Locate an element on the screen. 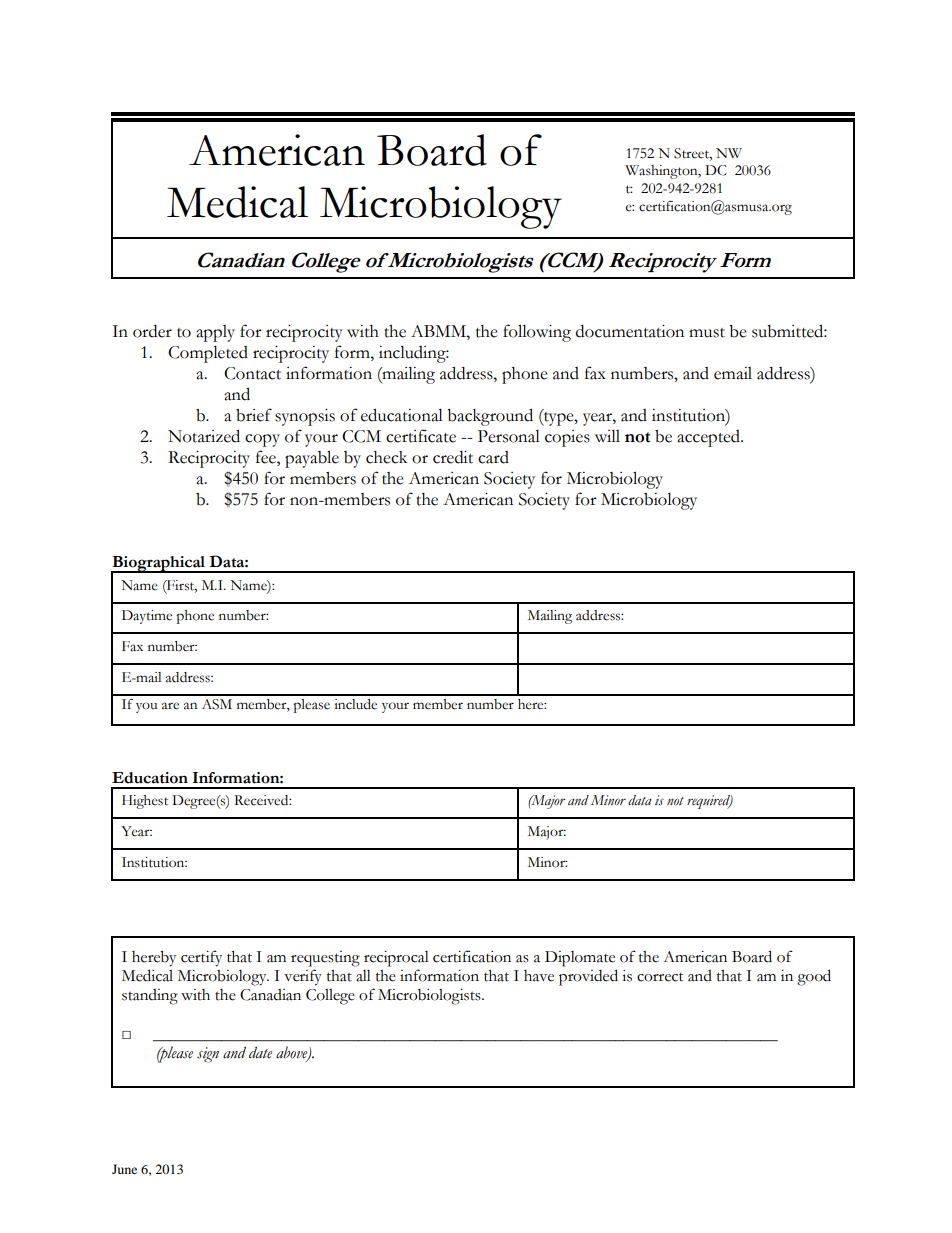  Highest is located at coordinates (145, 802).
